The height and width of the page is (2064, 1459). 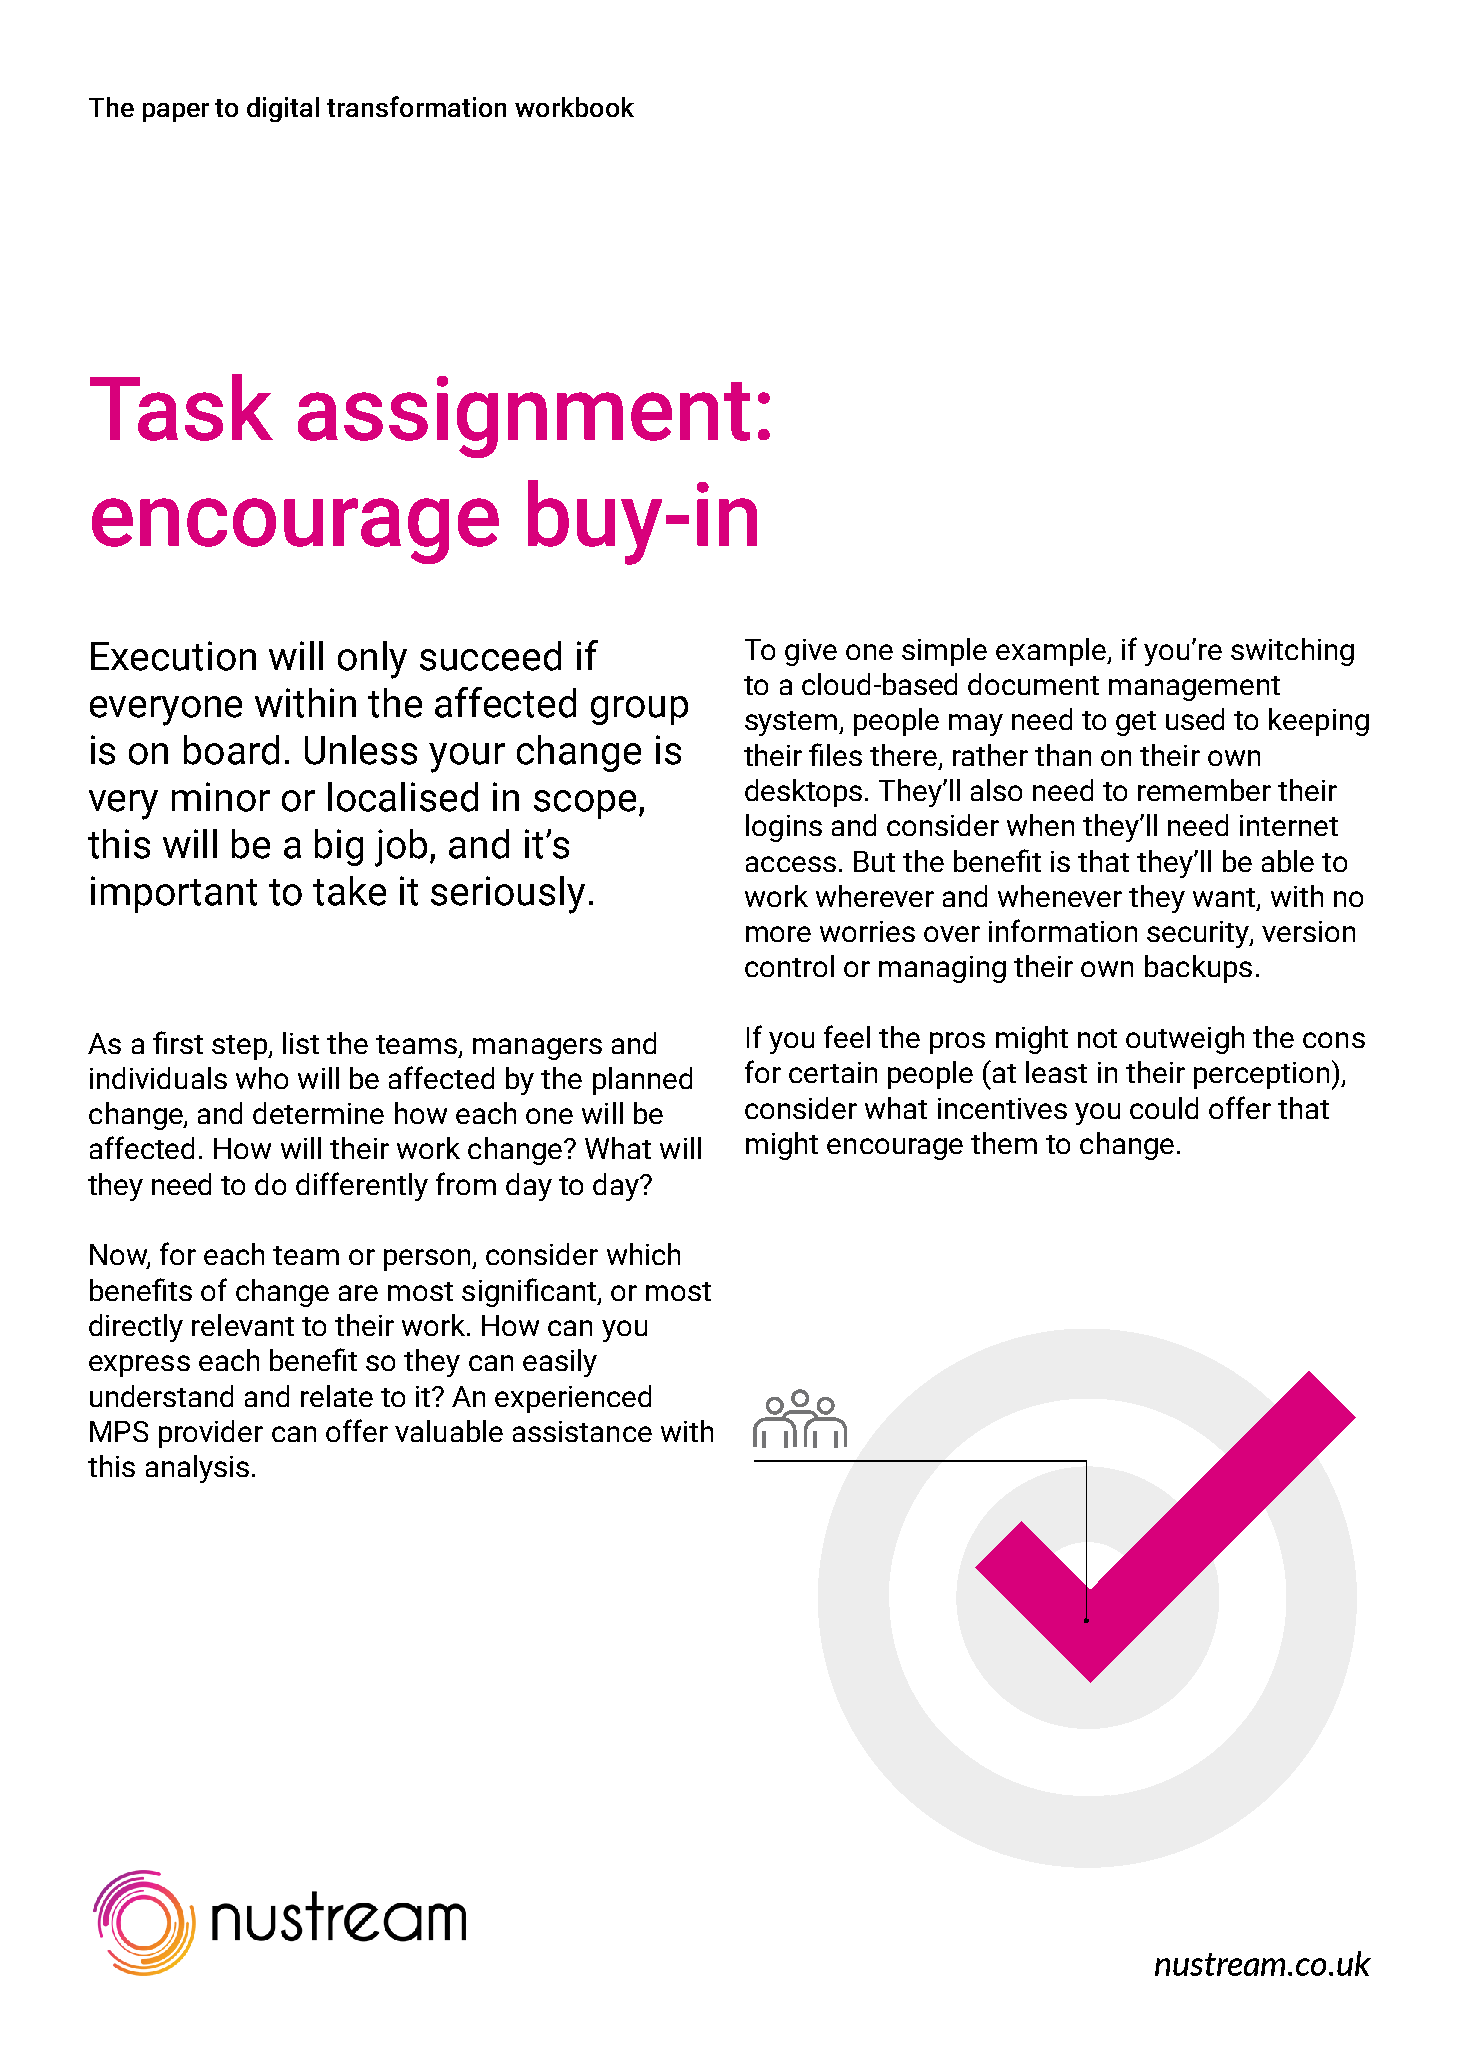 What do you see at coordinates (803, 793) in the page?
I see `desktops` at bounding box center [803, 793].
